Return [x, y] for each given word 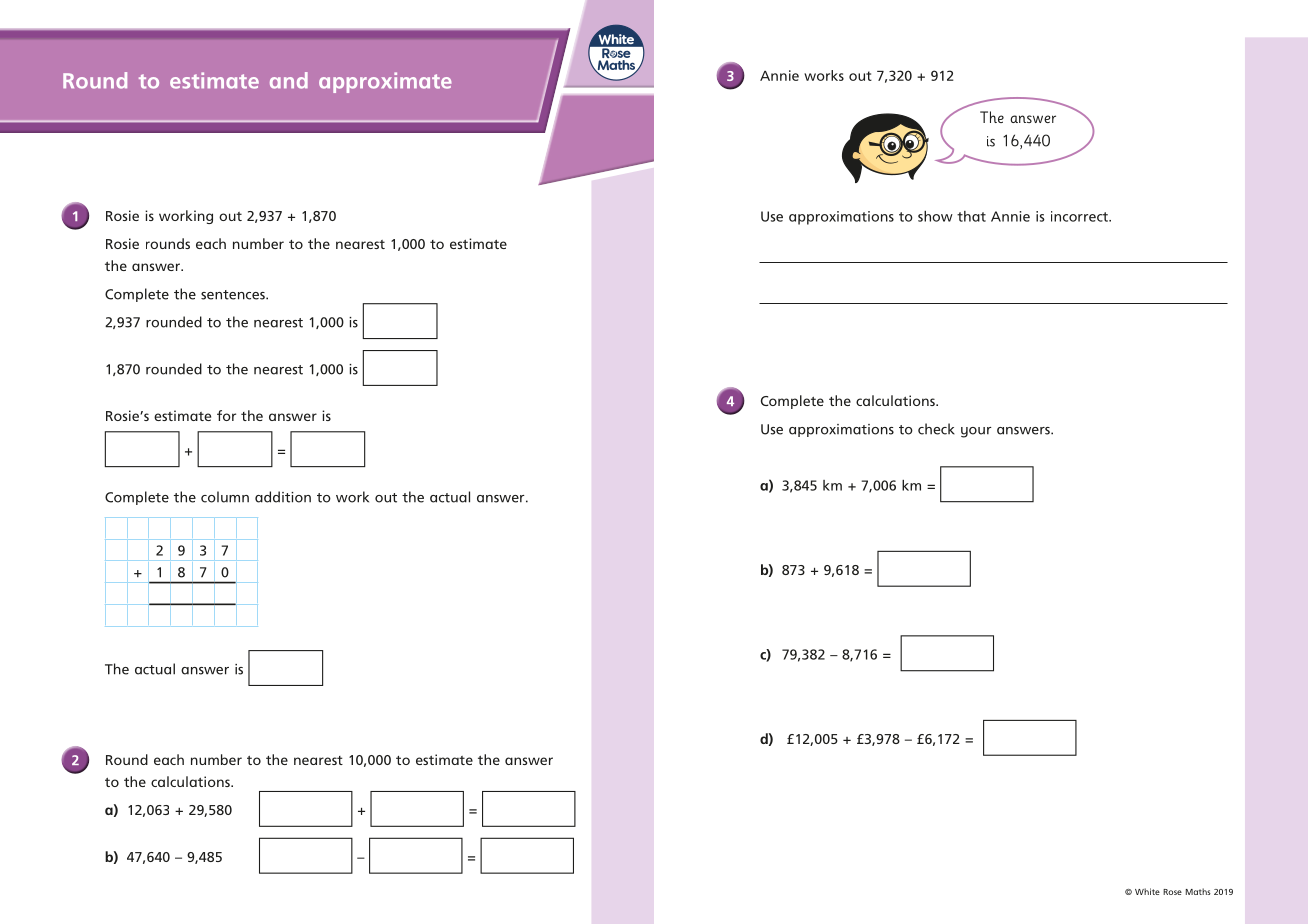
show [935, 216]
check [936, 429]
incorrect [1080, 216]
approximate [385, 82]
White [1147, 891]
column [225, 497]
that [971, 216]
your [976, 432]
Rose [1172, 892]
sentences [234, 295]
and [289, 80]
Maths [1198, 891]
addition [283, 497]
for [226, 415]
